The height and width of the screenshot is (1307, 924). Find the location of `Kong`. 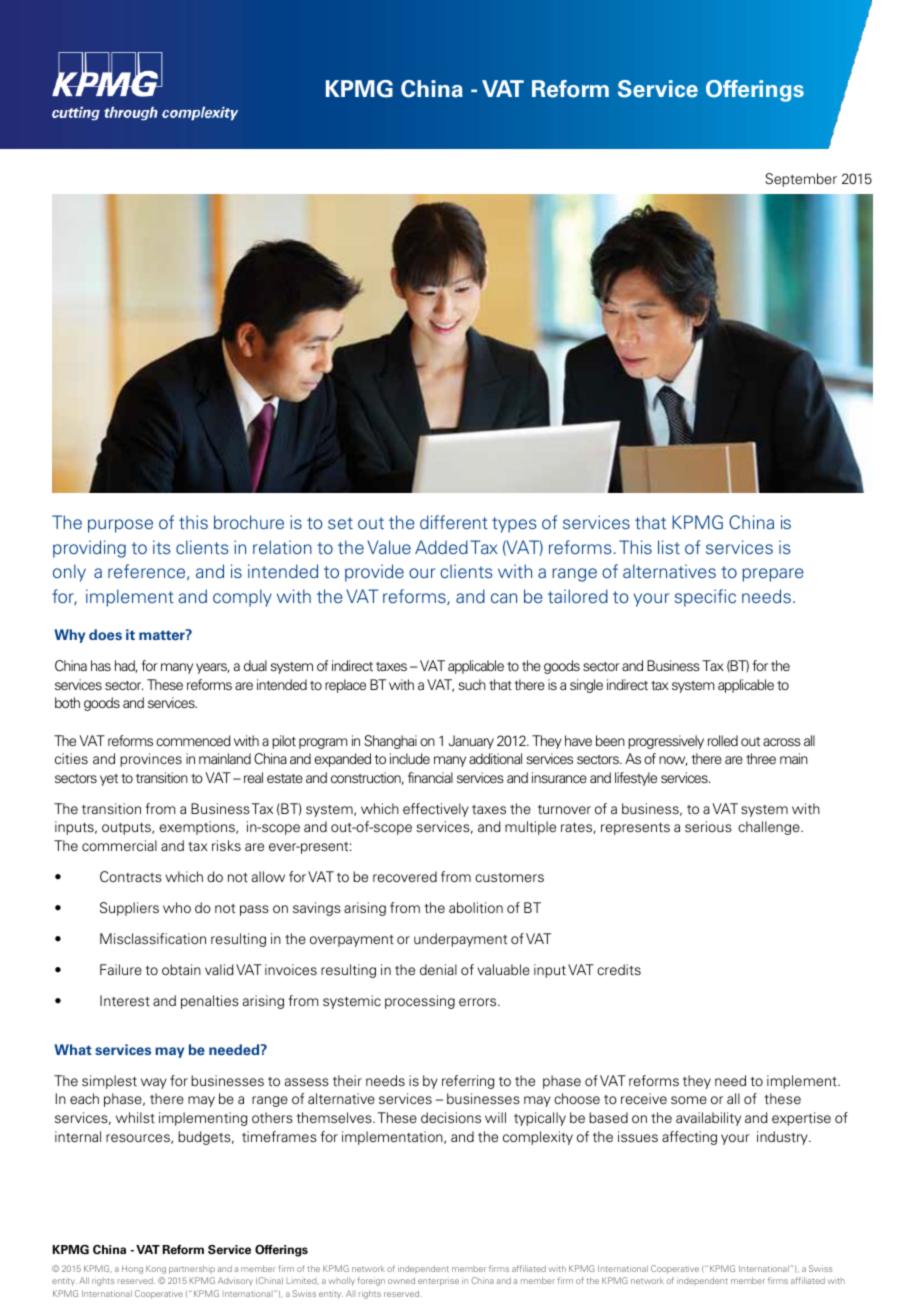

Kong is located at coordinates (156, 1269).
